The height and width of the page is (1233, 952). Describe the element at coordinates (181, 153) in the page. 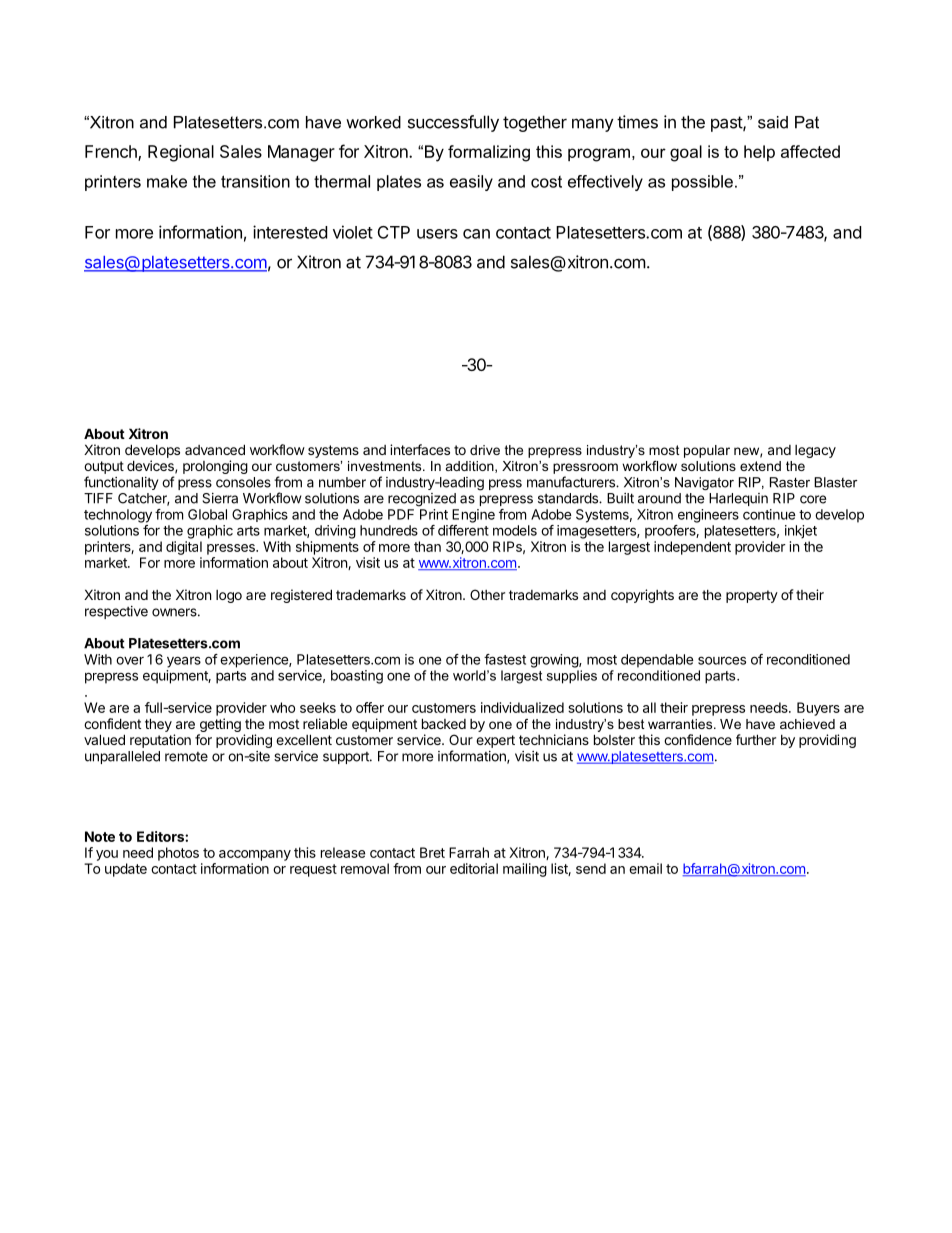

I see `Regional` at that location.
